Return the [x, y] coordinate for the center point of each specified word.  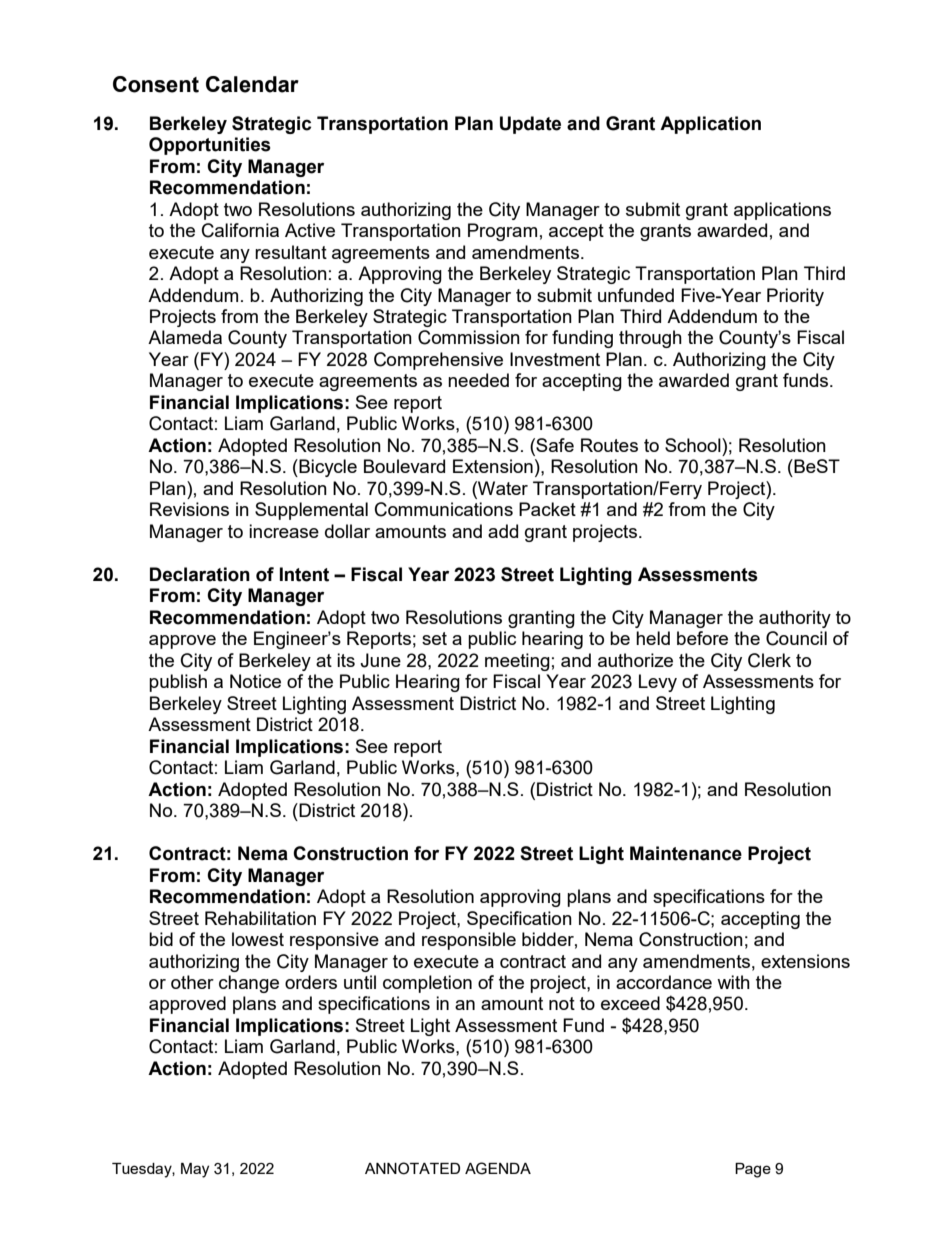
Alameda [185, 337]
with [733, 982]
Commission [469, 337]
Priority [795, 297]
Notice [255, 681]
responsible [469, 941]
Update [530, 125]
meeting [517, 662]
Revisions [189, 509]
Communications [444, 509]
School [694, 445]
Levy [658, 683]
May [195, 1170]
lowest [258, 939]
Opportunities [210, 146]
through [650, 339]
